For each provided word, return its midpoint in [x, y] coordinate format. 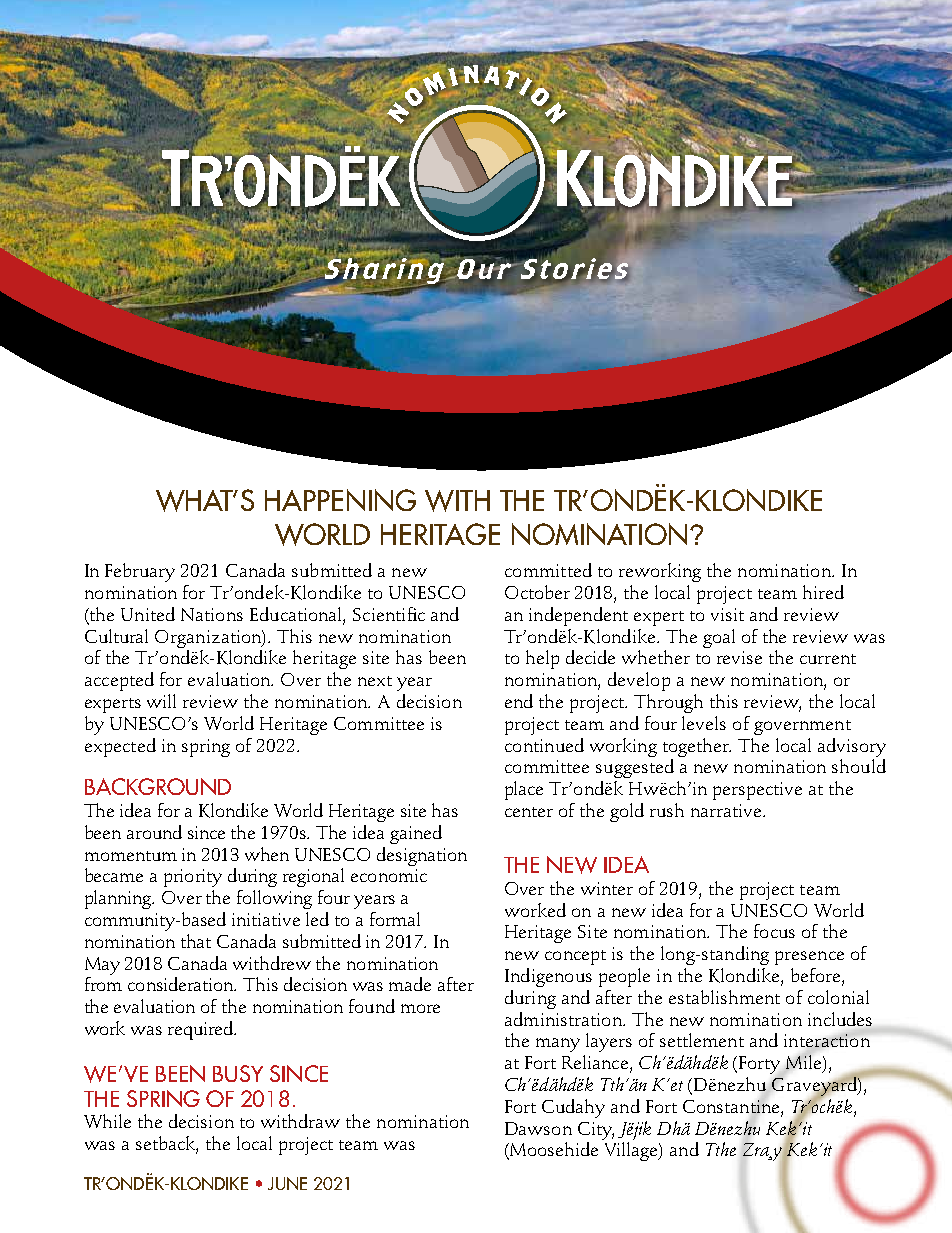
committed [548, 570]
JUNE [287, 1183]
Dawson [538, 1128]
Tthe [721, 1149]
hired [823, 592]
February [140, 572]
